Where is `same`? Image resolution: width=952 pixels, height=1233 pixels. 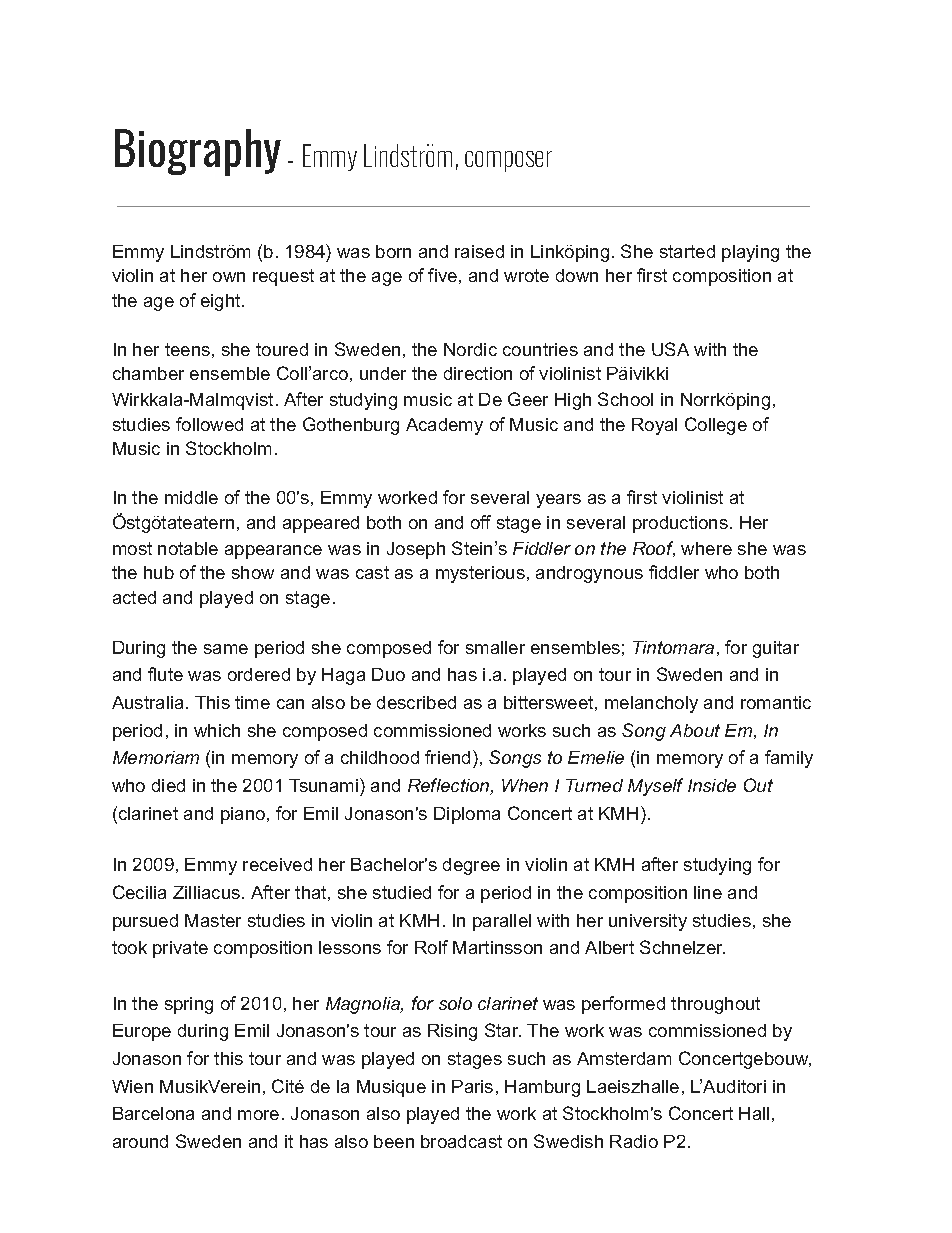 same is located at coordinates (226, 649).
